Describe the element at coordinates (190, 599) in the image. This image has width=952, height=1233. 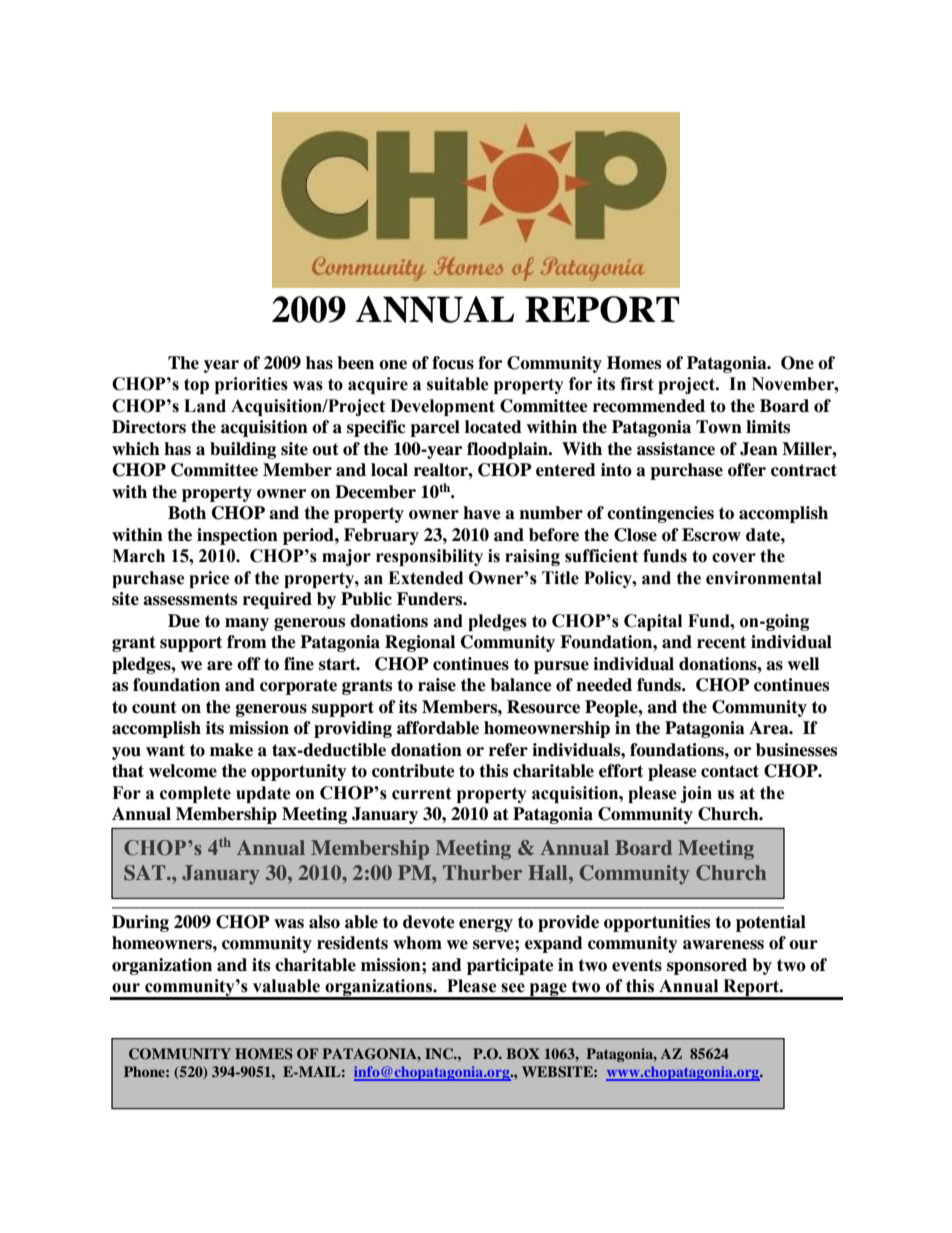
I see `assessments` at that location.
